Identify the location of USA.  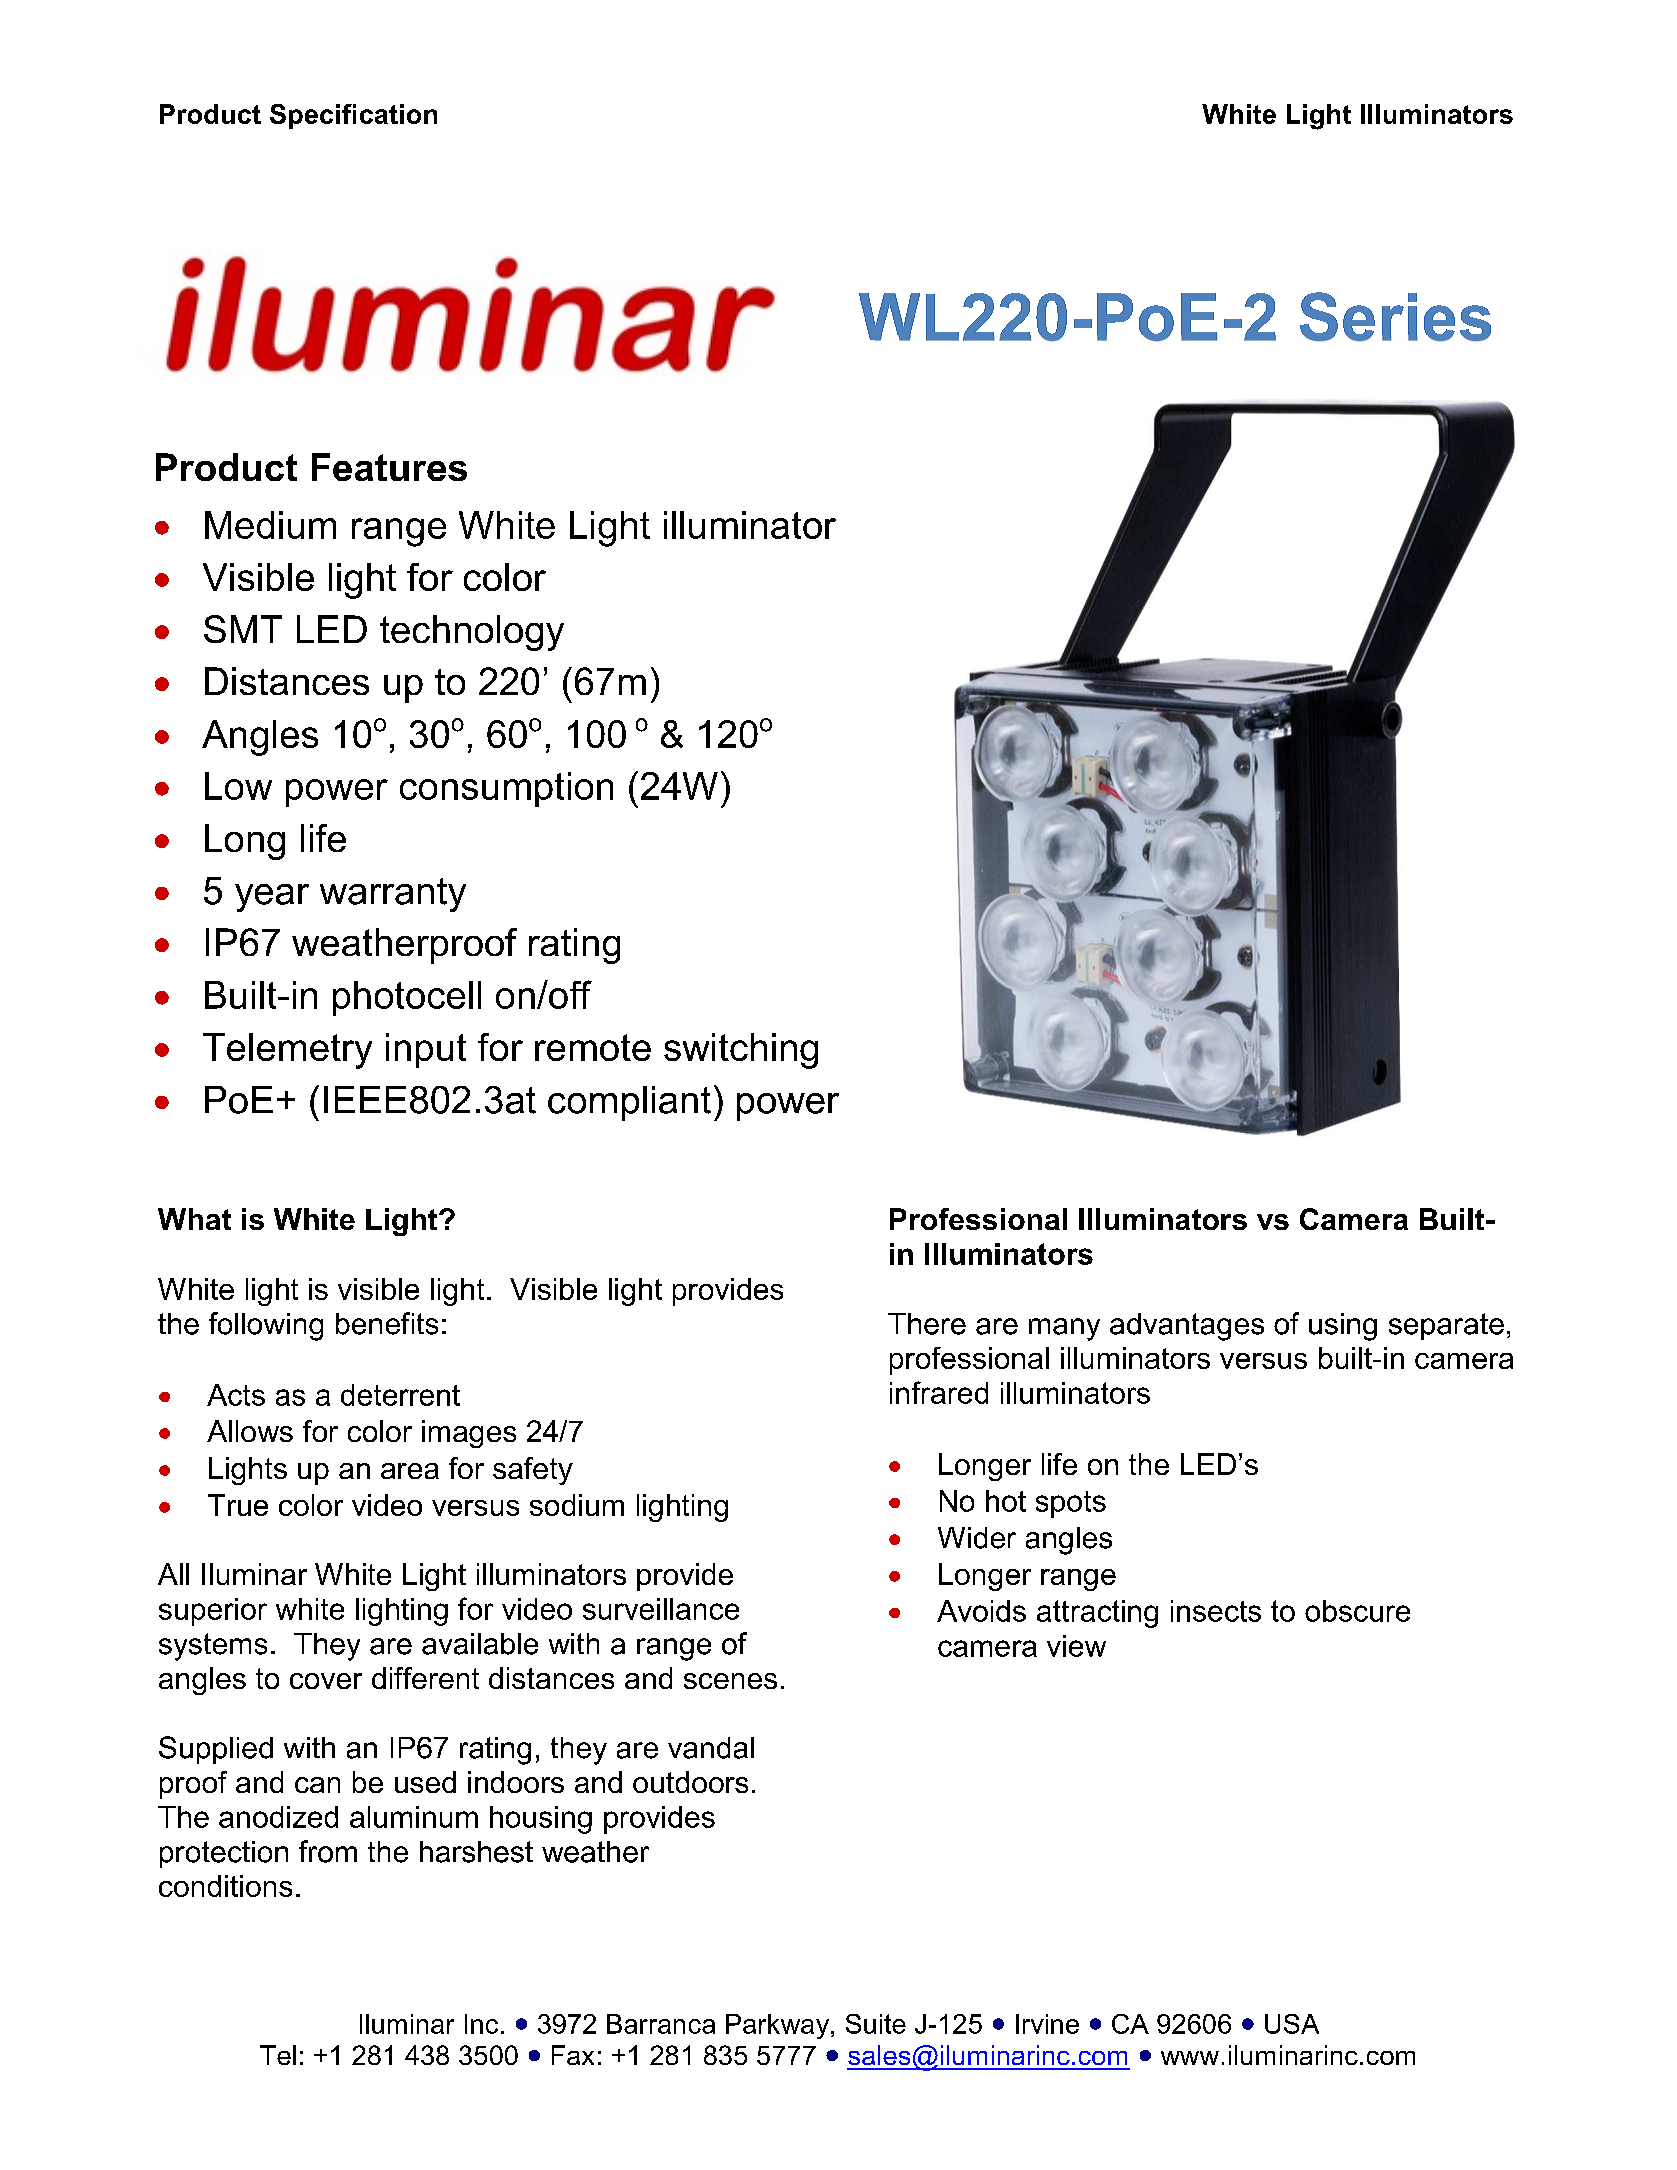
(1292, 2024).
